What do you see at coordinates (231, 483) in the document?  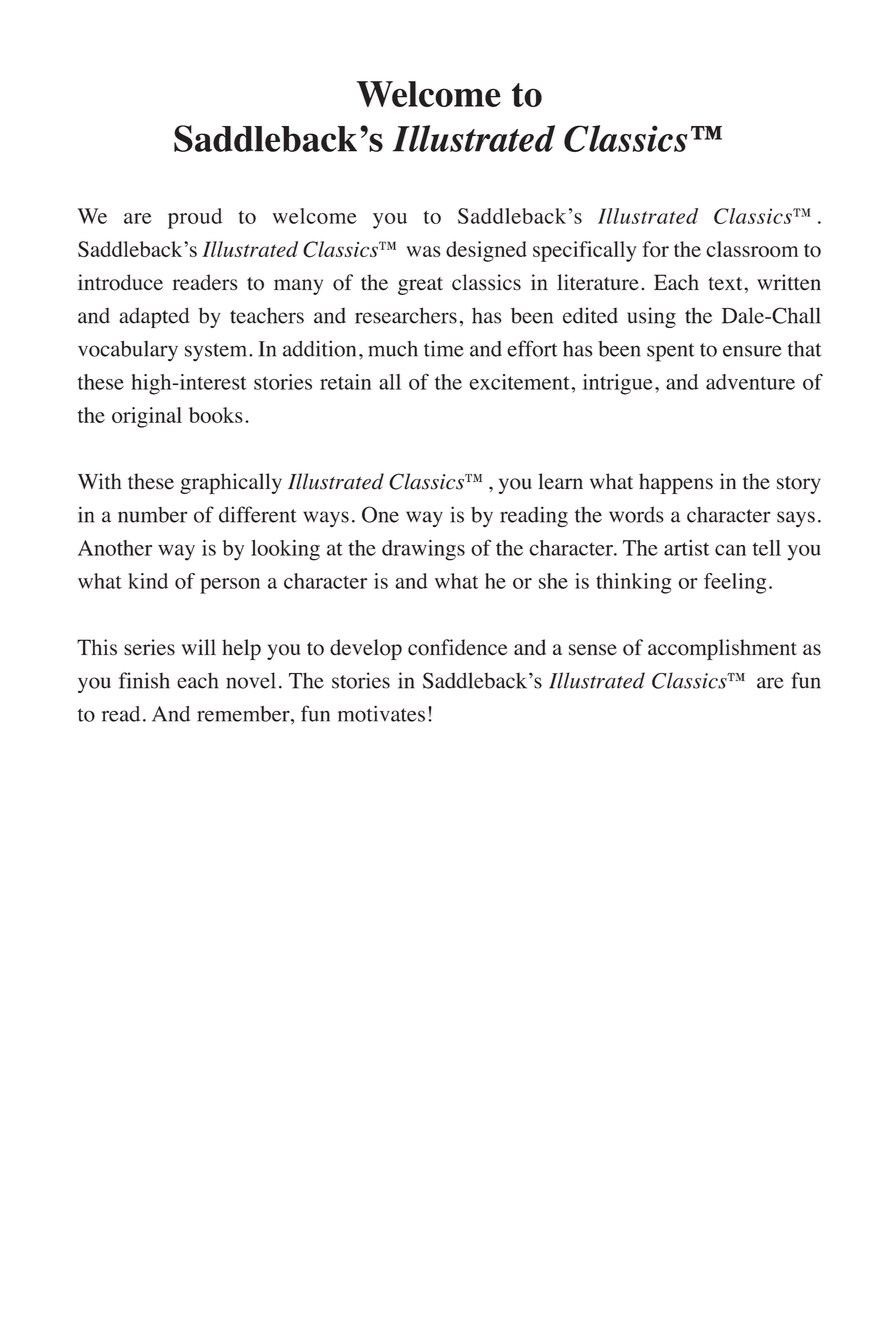 I see `graphically` at bounding box center [231, 483].
